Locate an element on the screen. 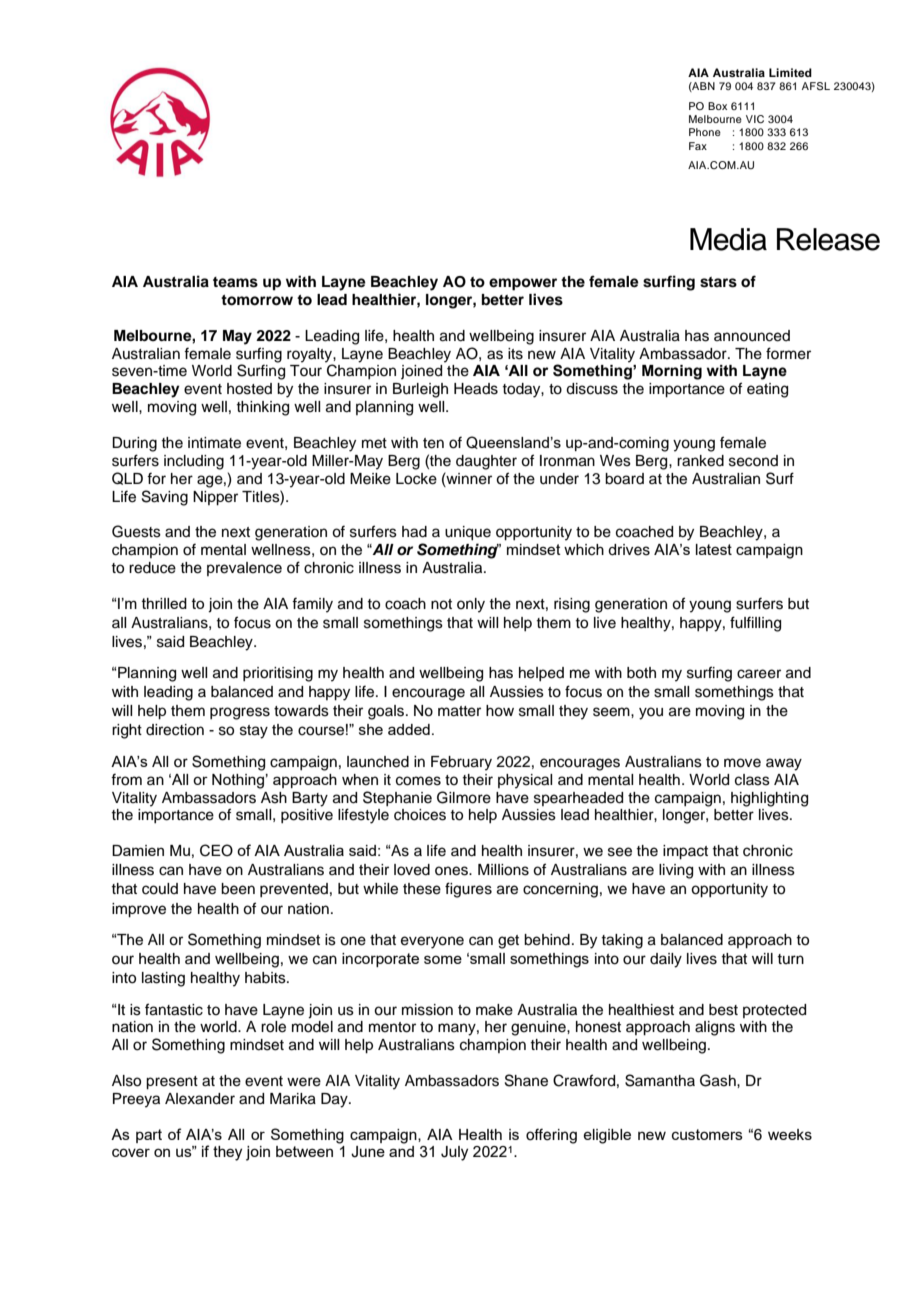  Fax is located at coordinates (698, 146).
